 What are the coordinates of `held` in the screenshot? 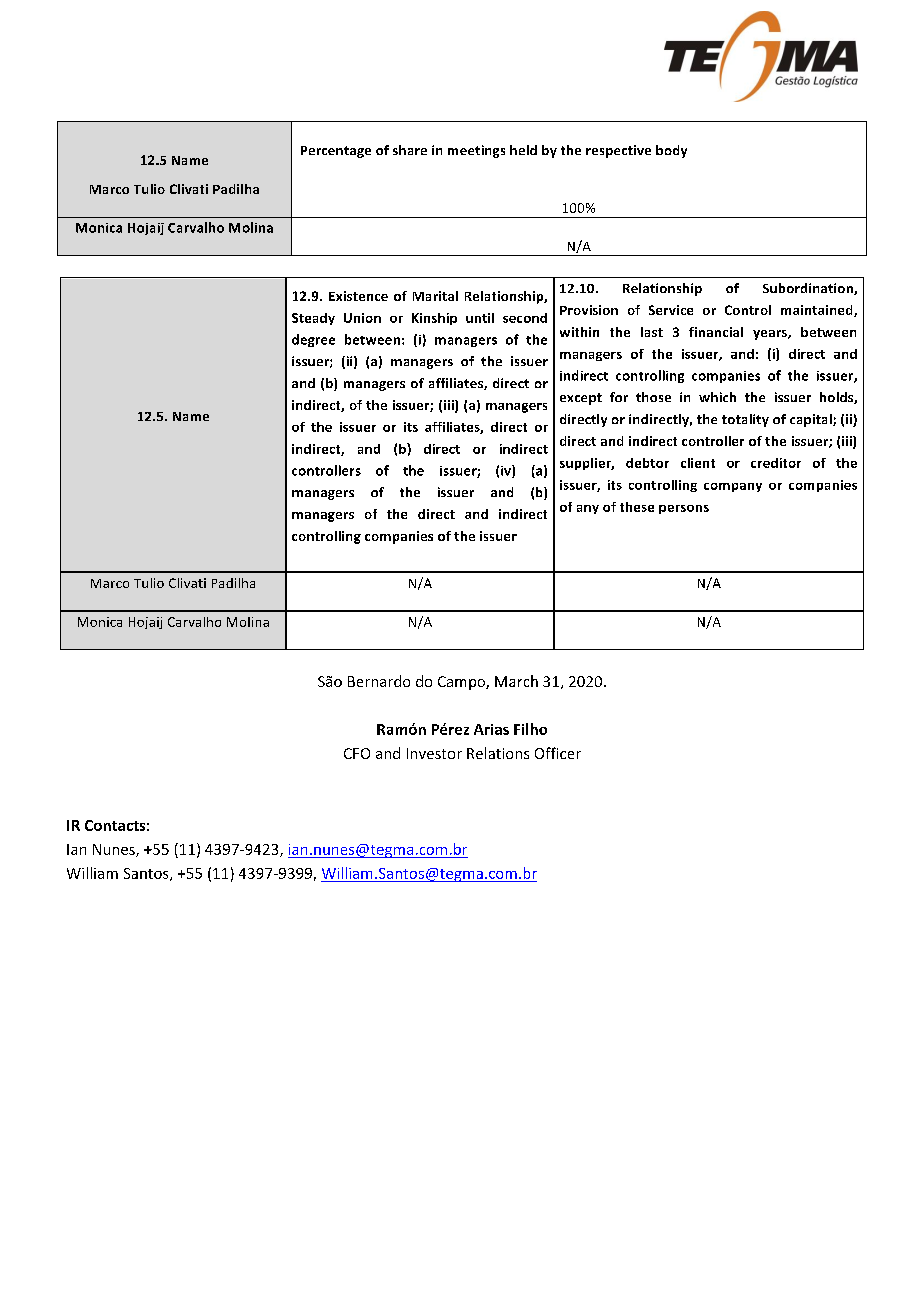 It's located at (523, 150).
